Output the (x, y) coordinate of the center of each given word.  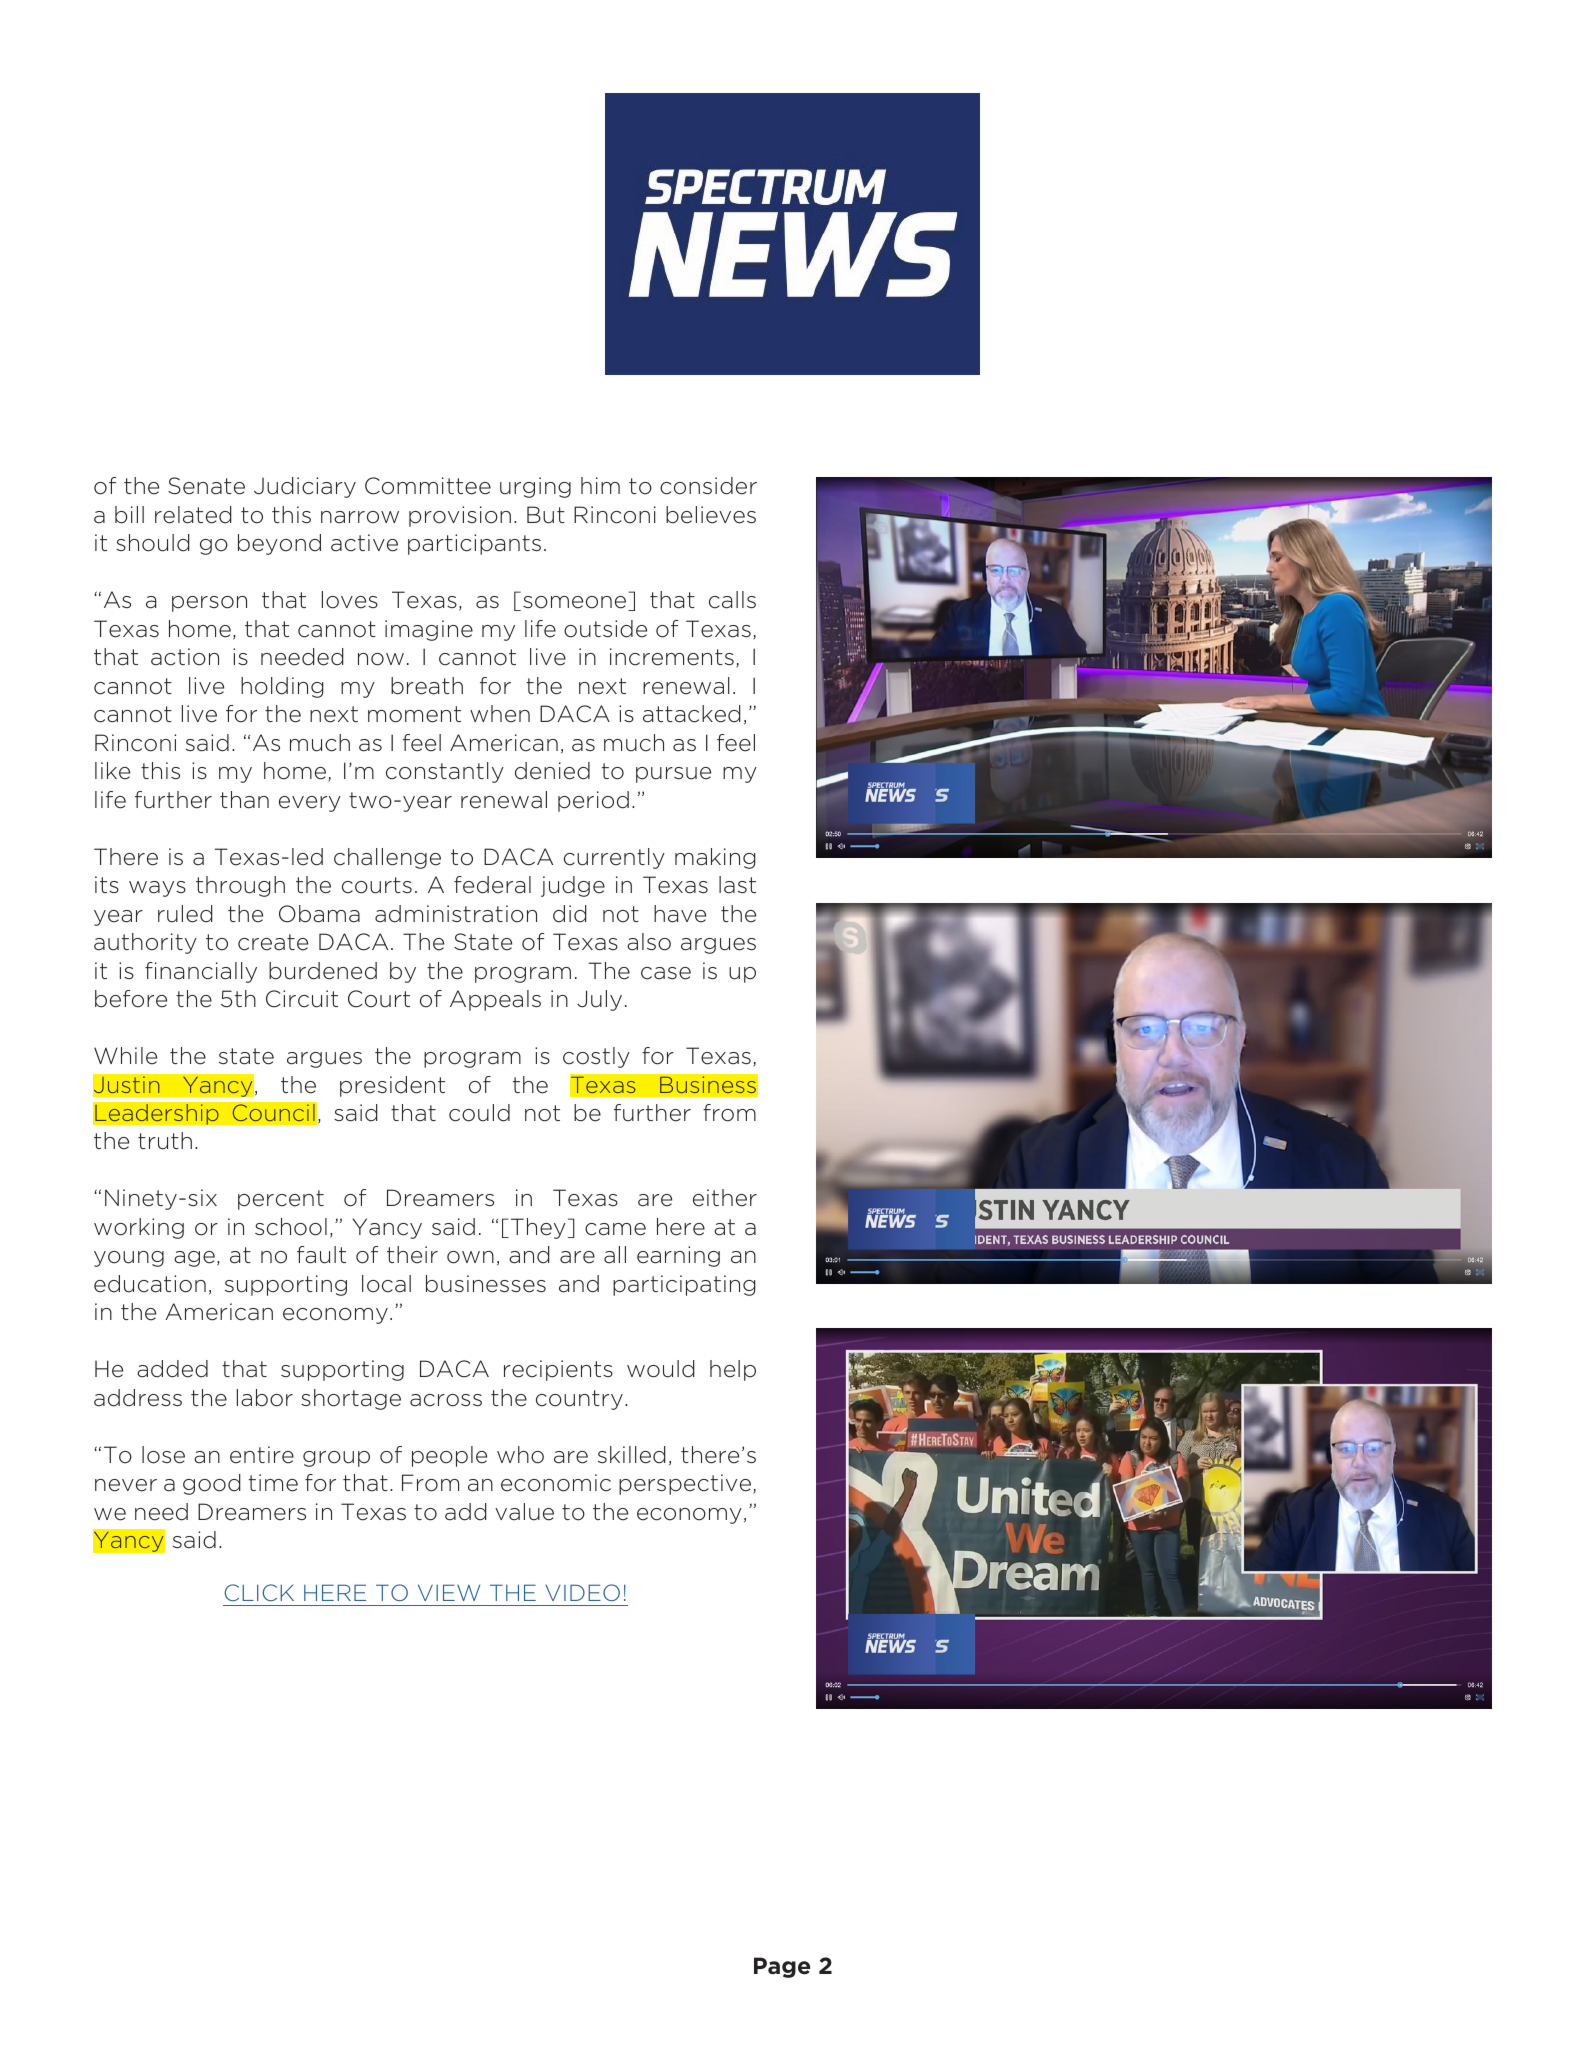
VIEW (449, 1592)
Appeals (495, 1000)
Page (782, 1967)
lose (163, 1455)
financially (201, 972)
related (193, 515)
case (666, 973)
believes (711, 515)
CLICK (259, 1592)
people (449, 1456)
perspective (685, 1484)
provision (460, 516)
